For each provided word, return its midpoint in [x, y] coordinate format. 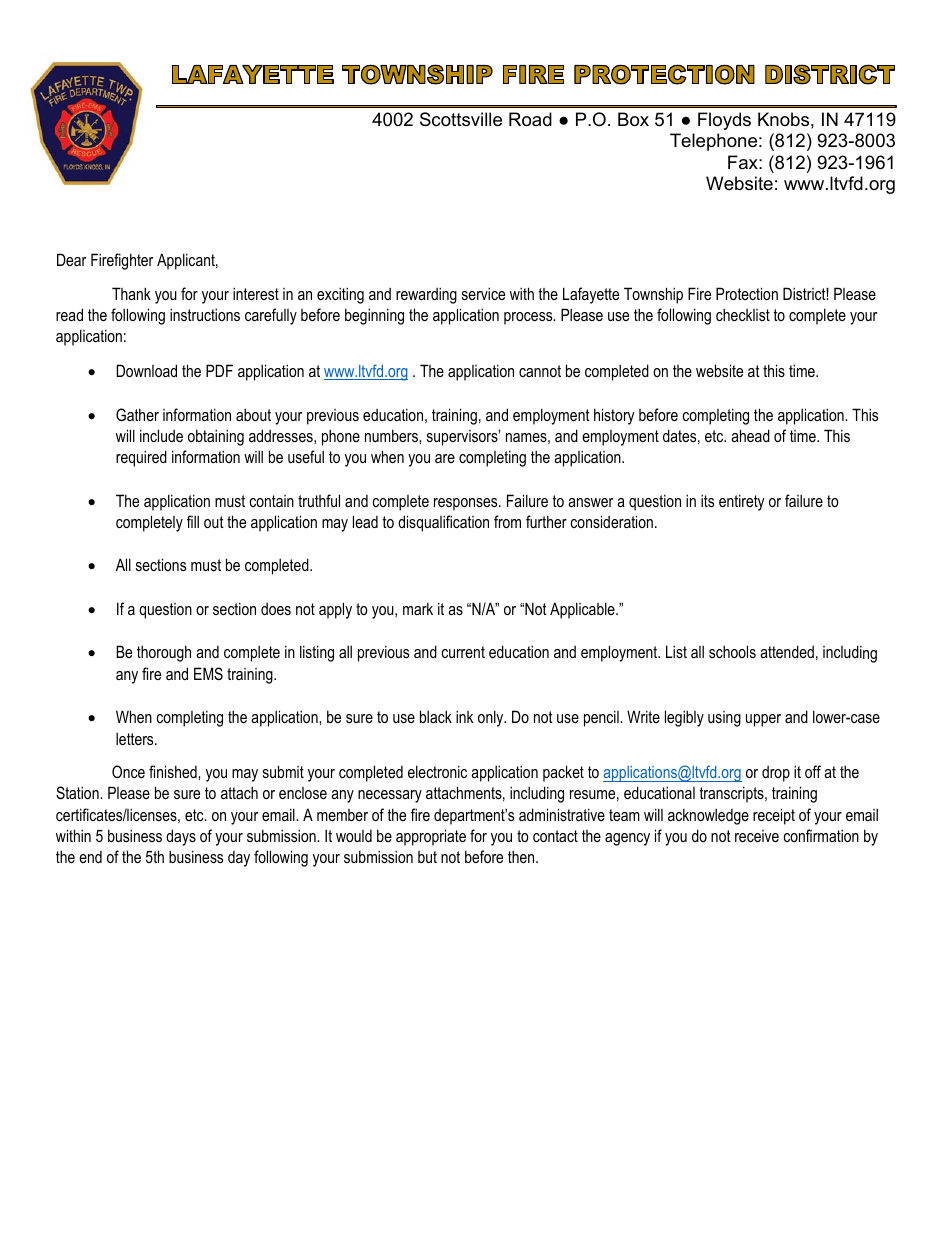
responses [467, 504]
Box [633, 119]
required [141, 458]
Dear [71, 259]
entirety [742, 502]
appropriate [431, 837]
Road [530, 119]
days [181, 837]
